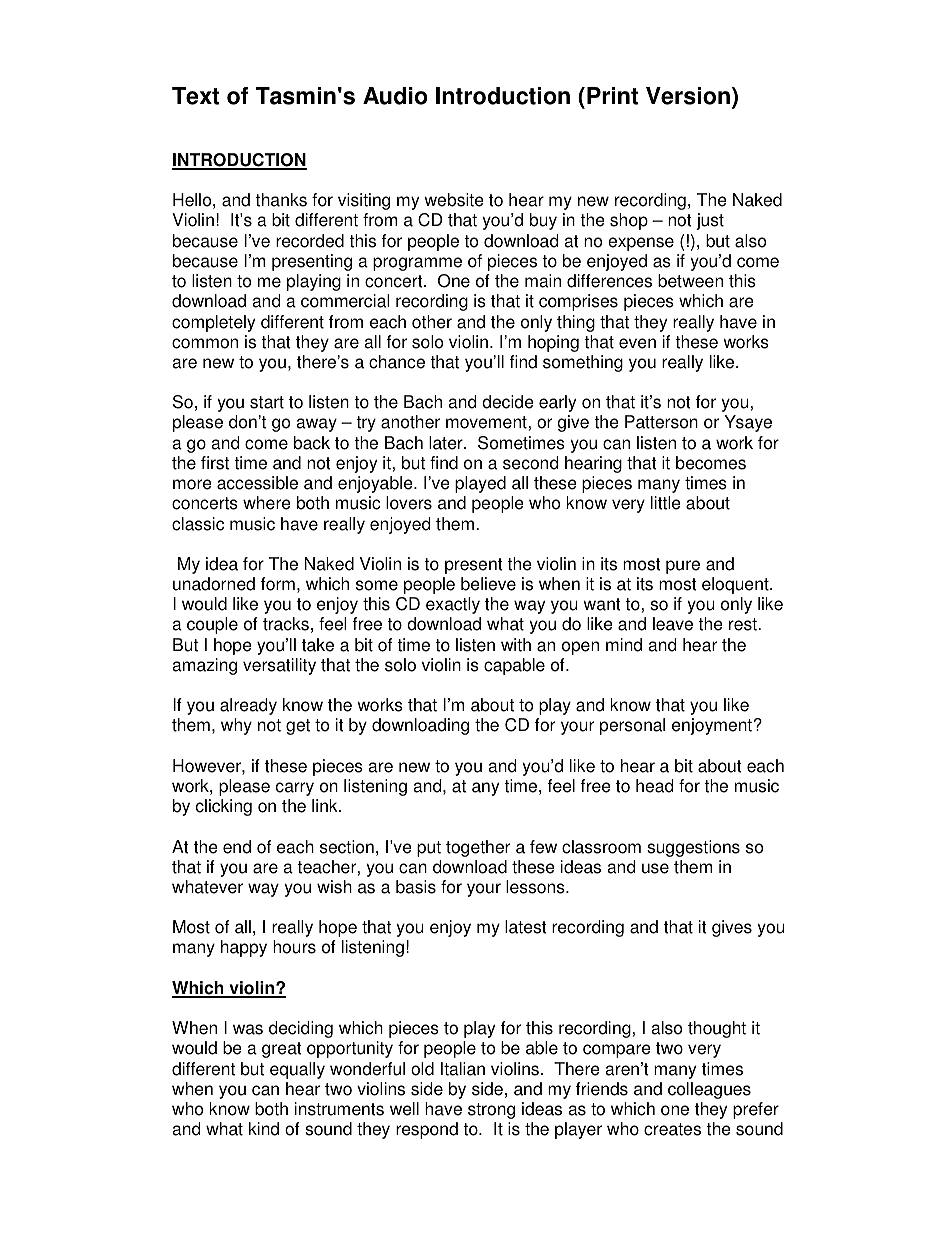 The width and height of the document is (952, 1233). What do you see at coordinates (709, 1090) in the document?
I see `colleagues` at bounding box center [709, 1090].
